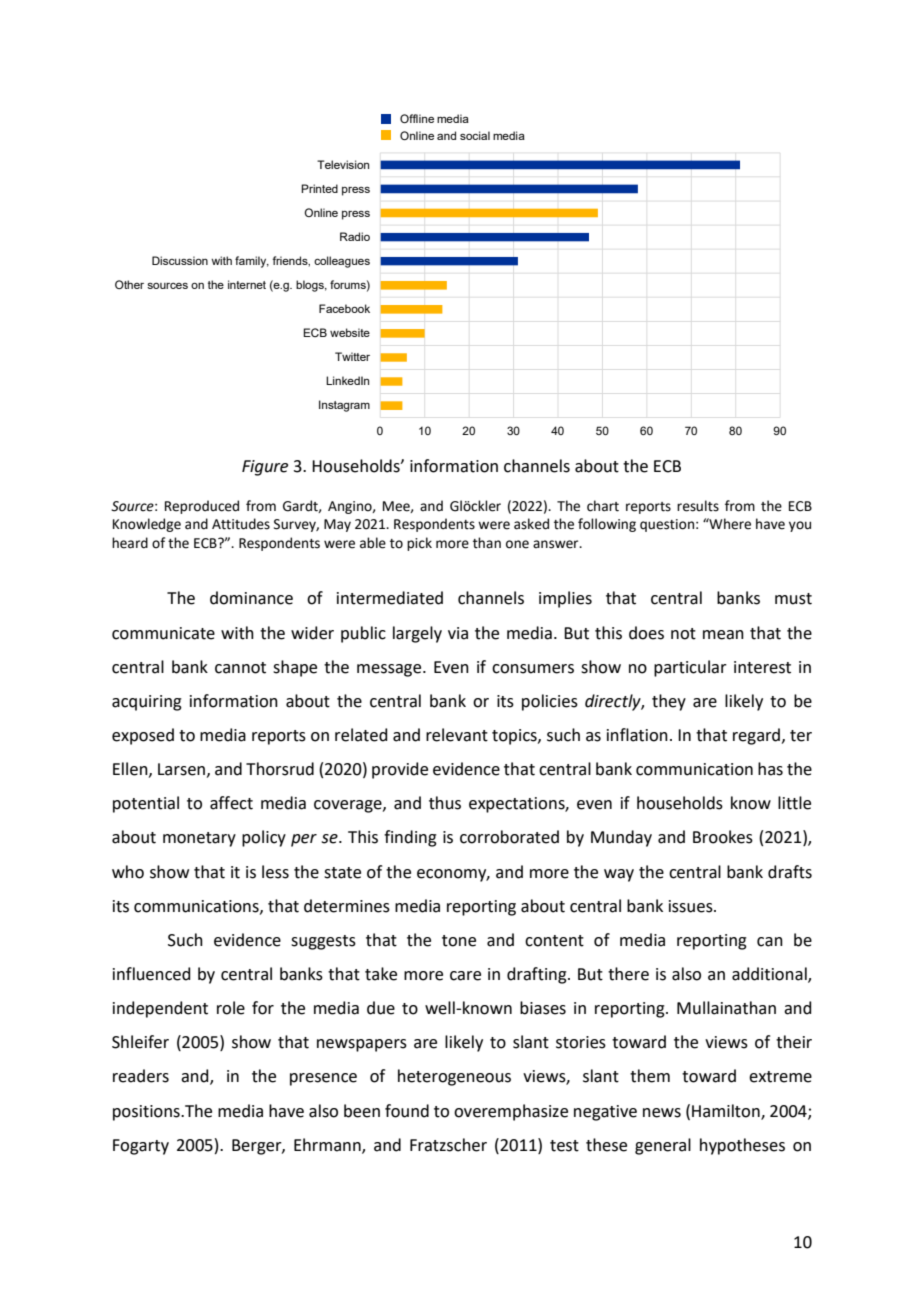  Describe the element at coordinates (511, 1112) in the document. I see `overemphasize` at that location.
